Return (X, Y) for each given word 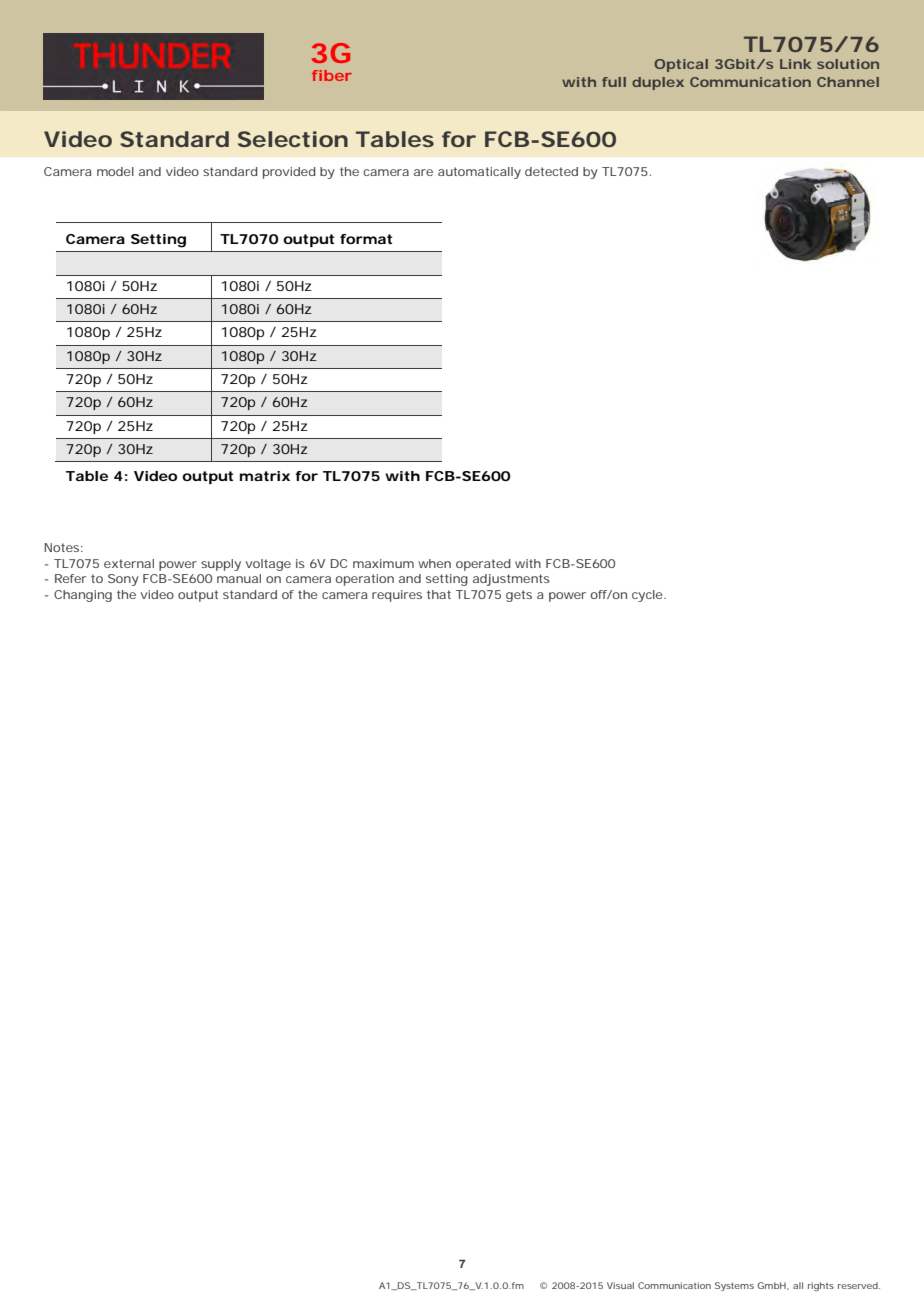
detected (551, 171)
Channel (848, 82)
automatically (479, 173)
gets (519, 596)
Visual (620, 1285)
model (115, 171)
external (129, 563)
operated (483, 565)
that (439, 594)
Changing (83, 596)
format (366, 239)
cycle (647, 596)
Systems (734, 1286)
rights (821, 1286)
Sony (123, 580)
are (423, 172)
